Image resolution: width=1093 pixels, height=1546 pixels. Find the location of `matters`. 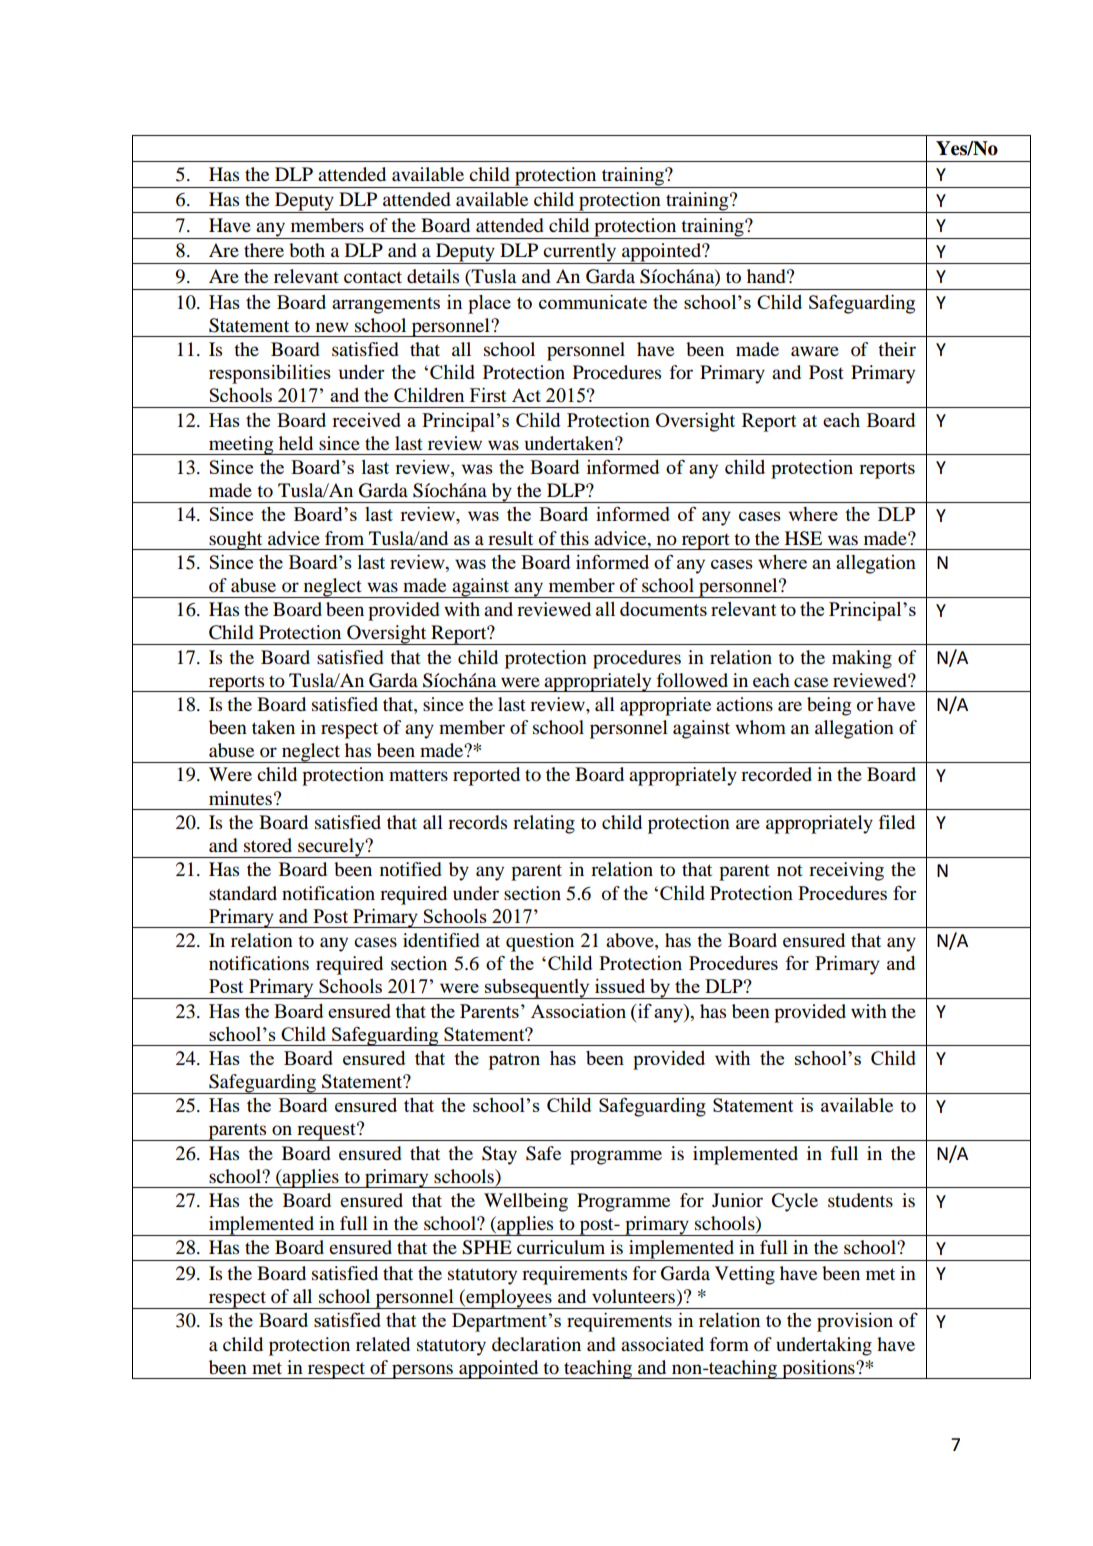

matters is located at coordinates (418, 775).
